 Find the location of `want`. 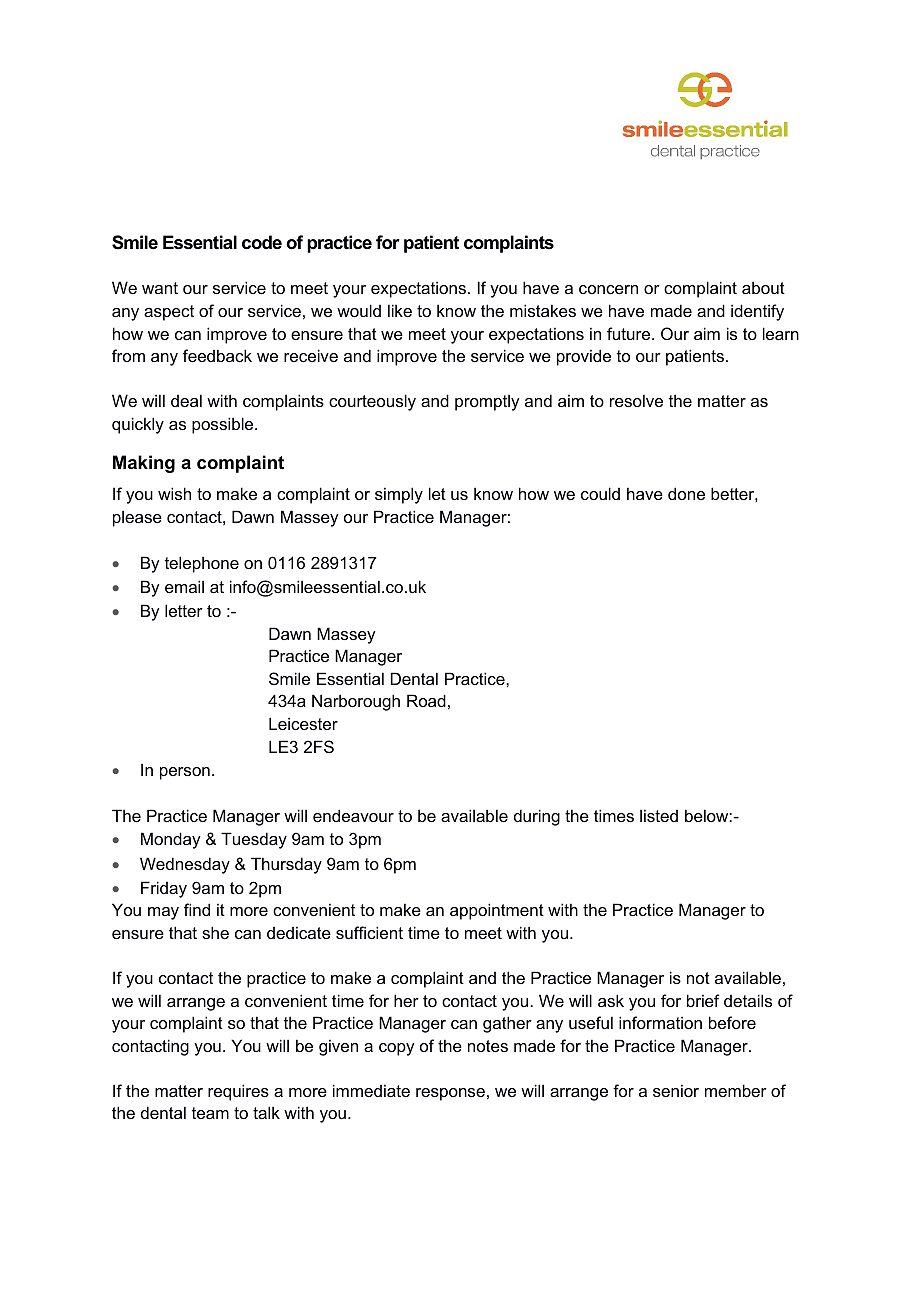

want is located at coordinates (160, 288).
